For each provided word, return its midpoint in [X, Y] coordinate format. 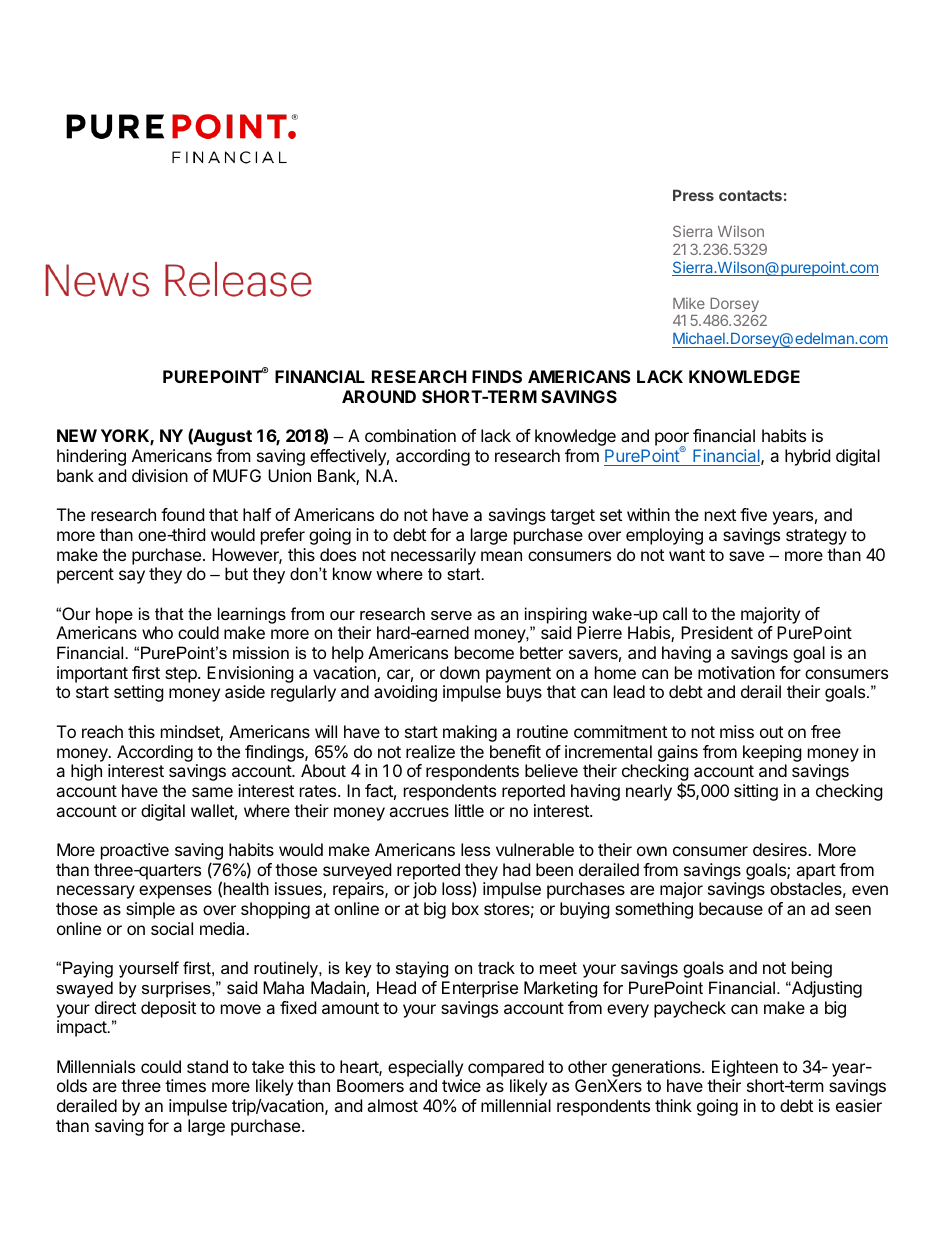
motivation [736, 672]
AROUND [379, 396]
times [185, 1085]
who [157, 632]
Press [693, 195]
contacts [750, 195]
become [484, 652]
